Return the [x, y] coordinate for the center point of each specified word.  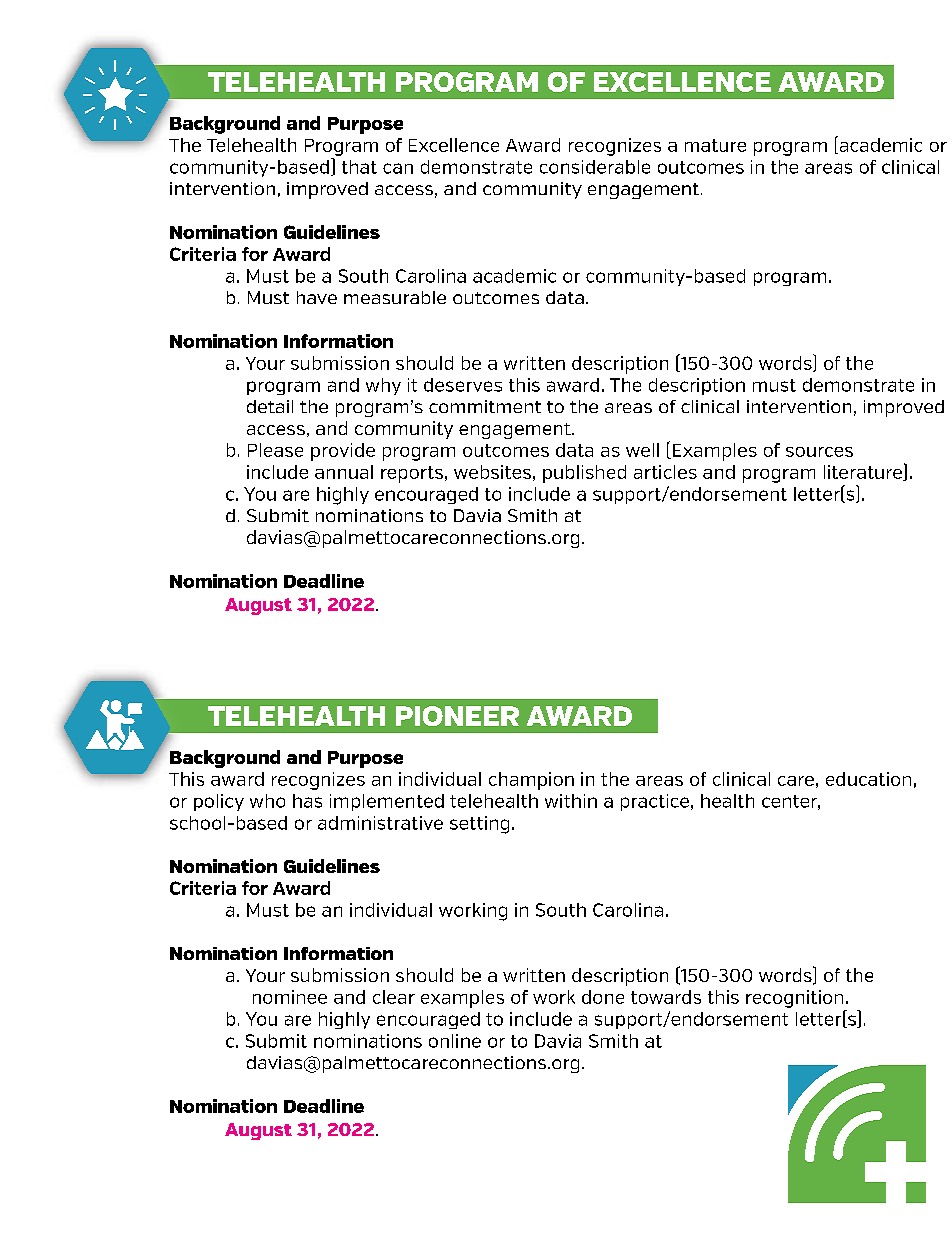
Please [275, 450]
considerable [595, 167]
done [603, 997]
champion [531, 781]
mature [715, 145]
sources [819, 452]
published [584, 474]
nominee [290, 997]
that [359, 167]
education [868, 779]
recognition [794, 999]
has [307, 801]
